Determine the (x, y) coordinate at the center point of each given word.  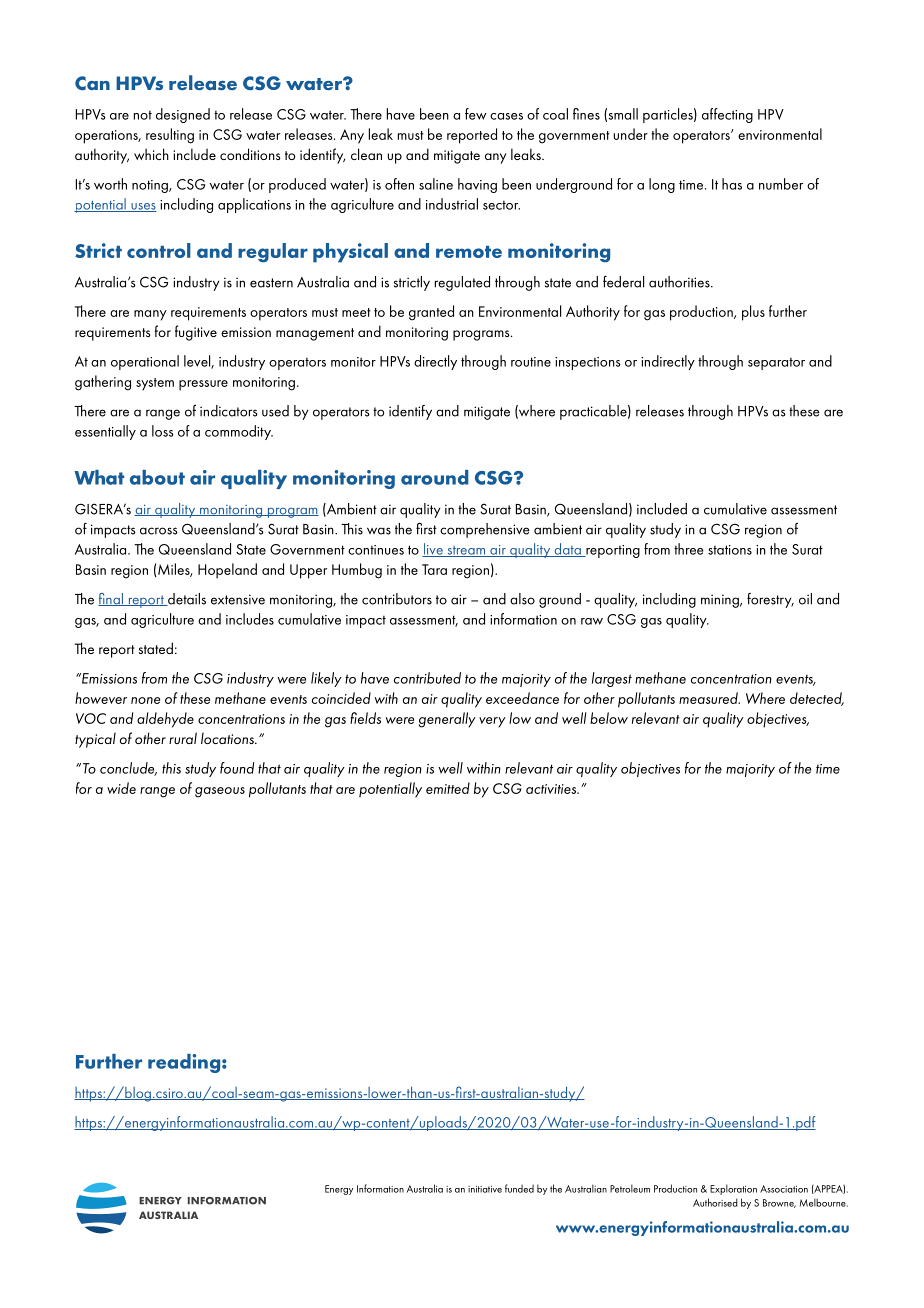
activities (552, 789)
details (186, 599)
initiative (485, 1189)
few (476, 114)
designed (183, 115)
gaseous (220, 792)
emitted (448, 788)
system (155, 384)
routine (531, 362)
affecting (727, 115)
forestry (770, 600)
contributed (427, 678)
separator (776, 364)
